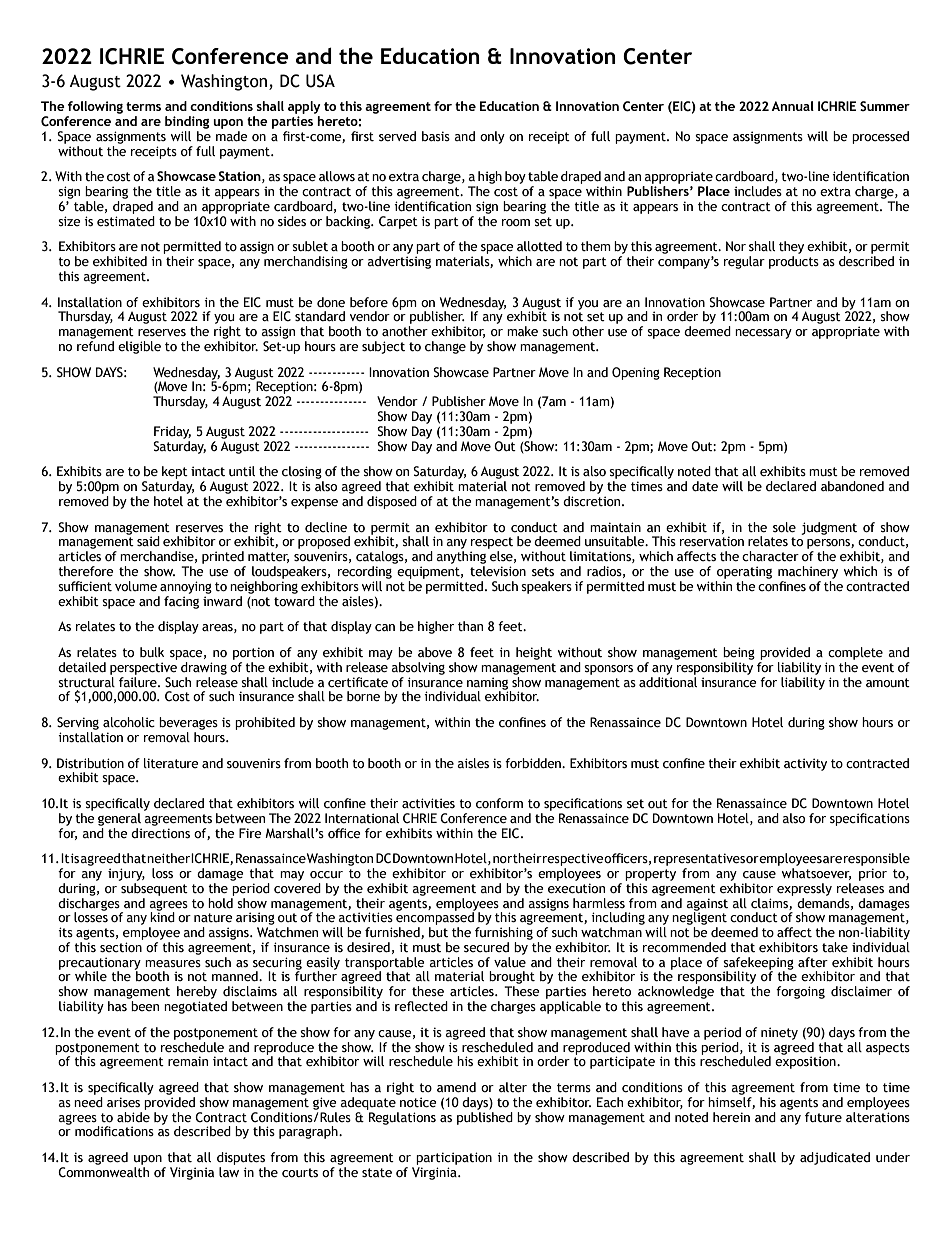 Image resolution: width=952 pixels, height=1233 pixels. What do you see at coordinates (160, 832) in the page?
I see `directions` at bounding box center [160, 832].
